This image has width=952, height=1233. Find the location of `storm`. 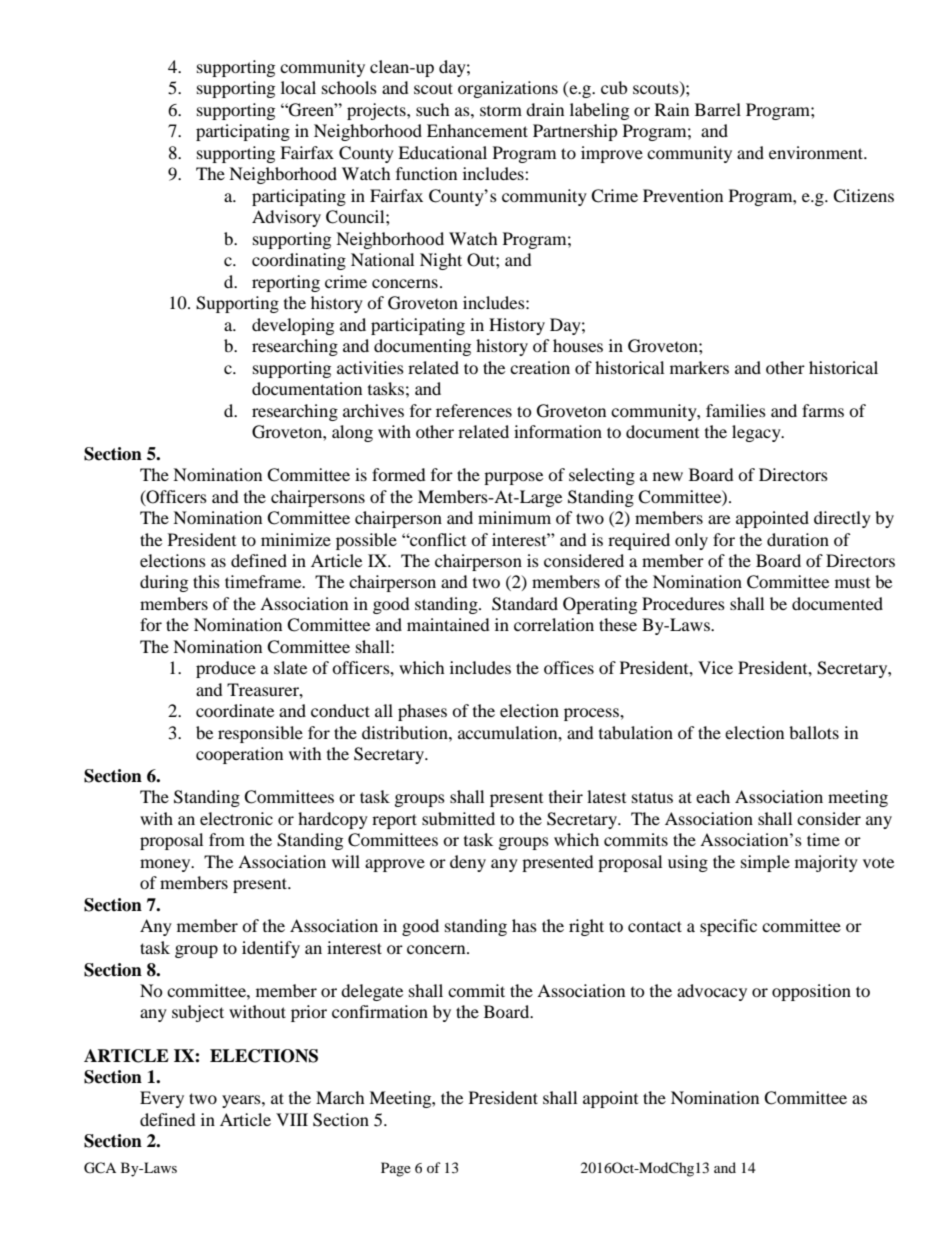

storm is located at coordinates (501, 111).
